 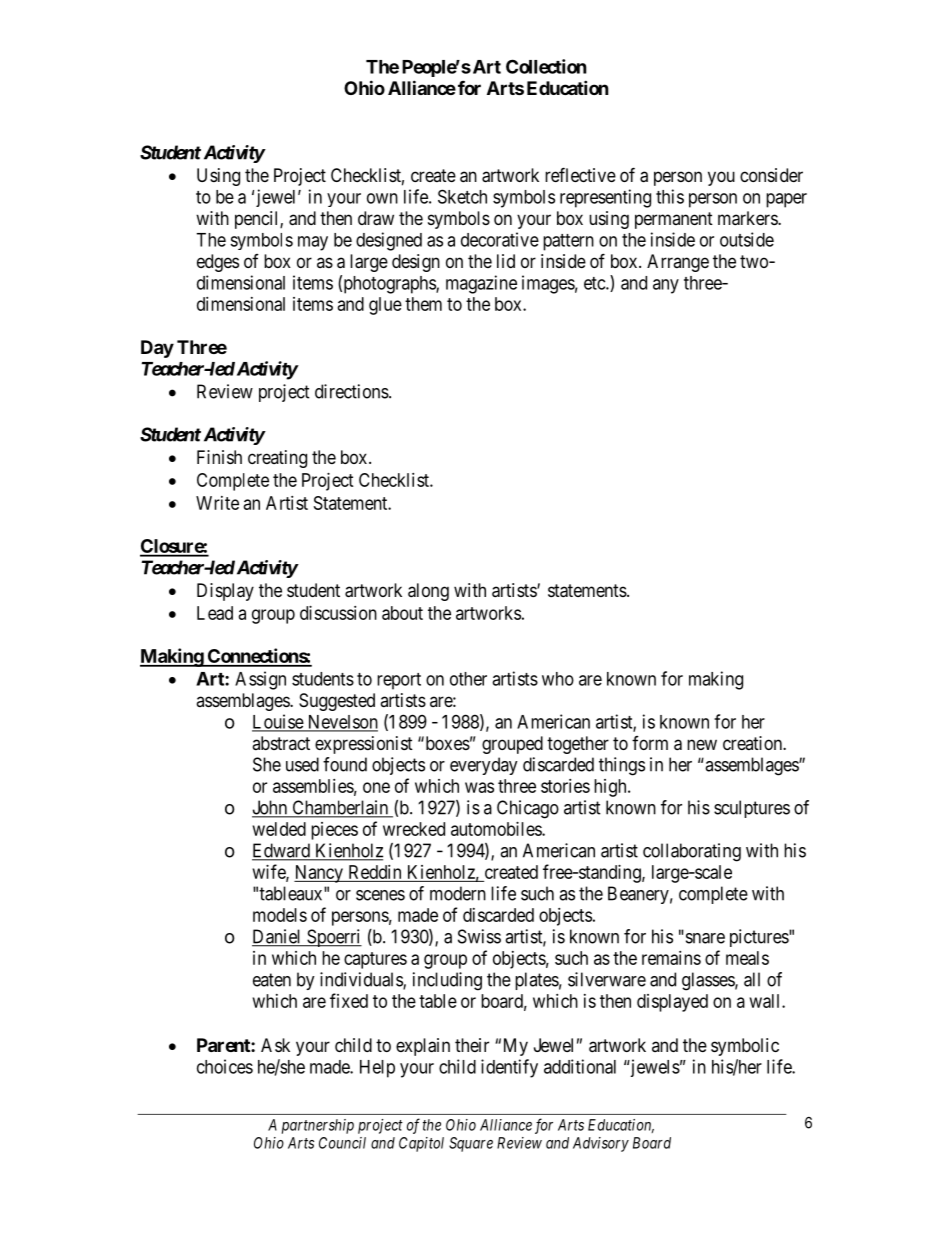 What do you see at coordinates (428, 592) in the page?
I see `along` at bounding box center [428, 592].
